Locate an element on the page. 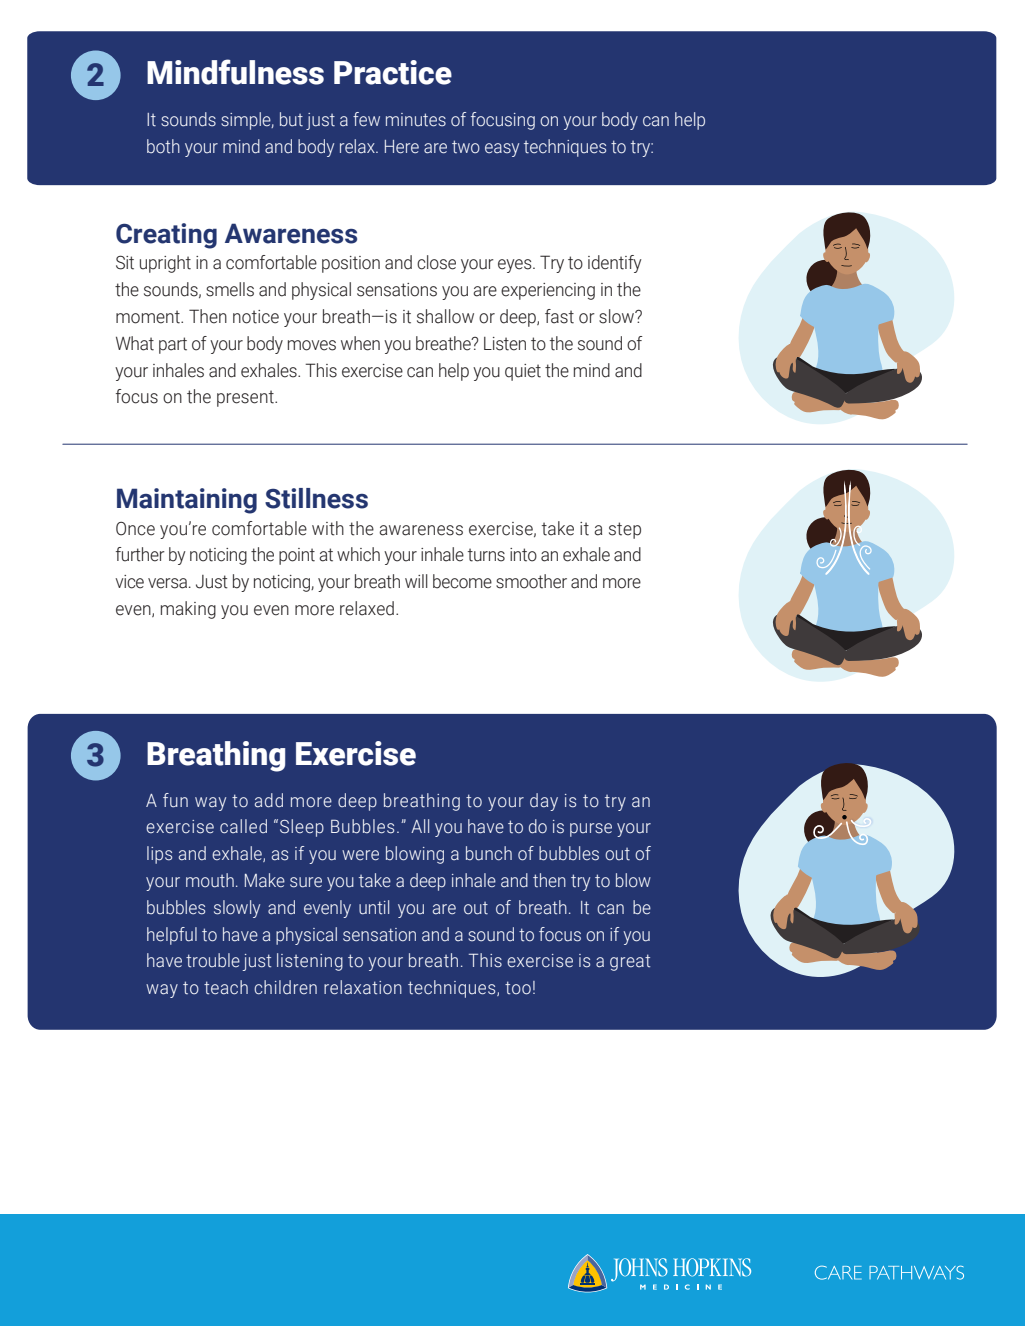  few is located at coordinates (366, 119).
